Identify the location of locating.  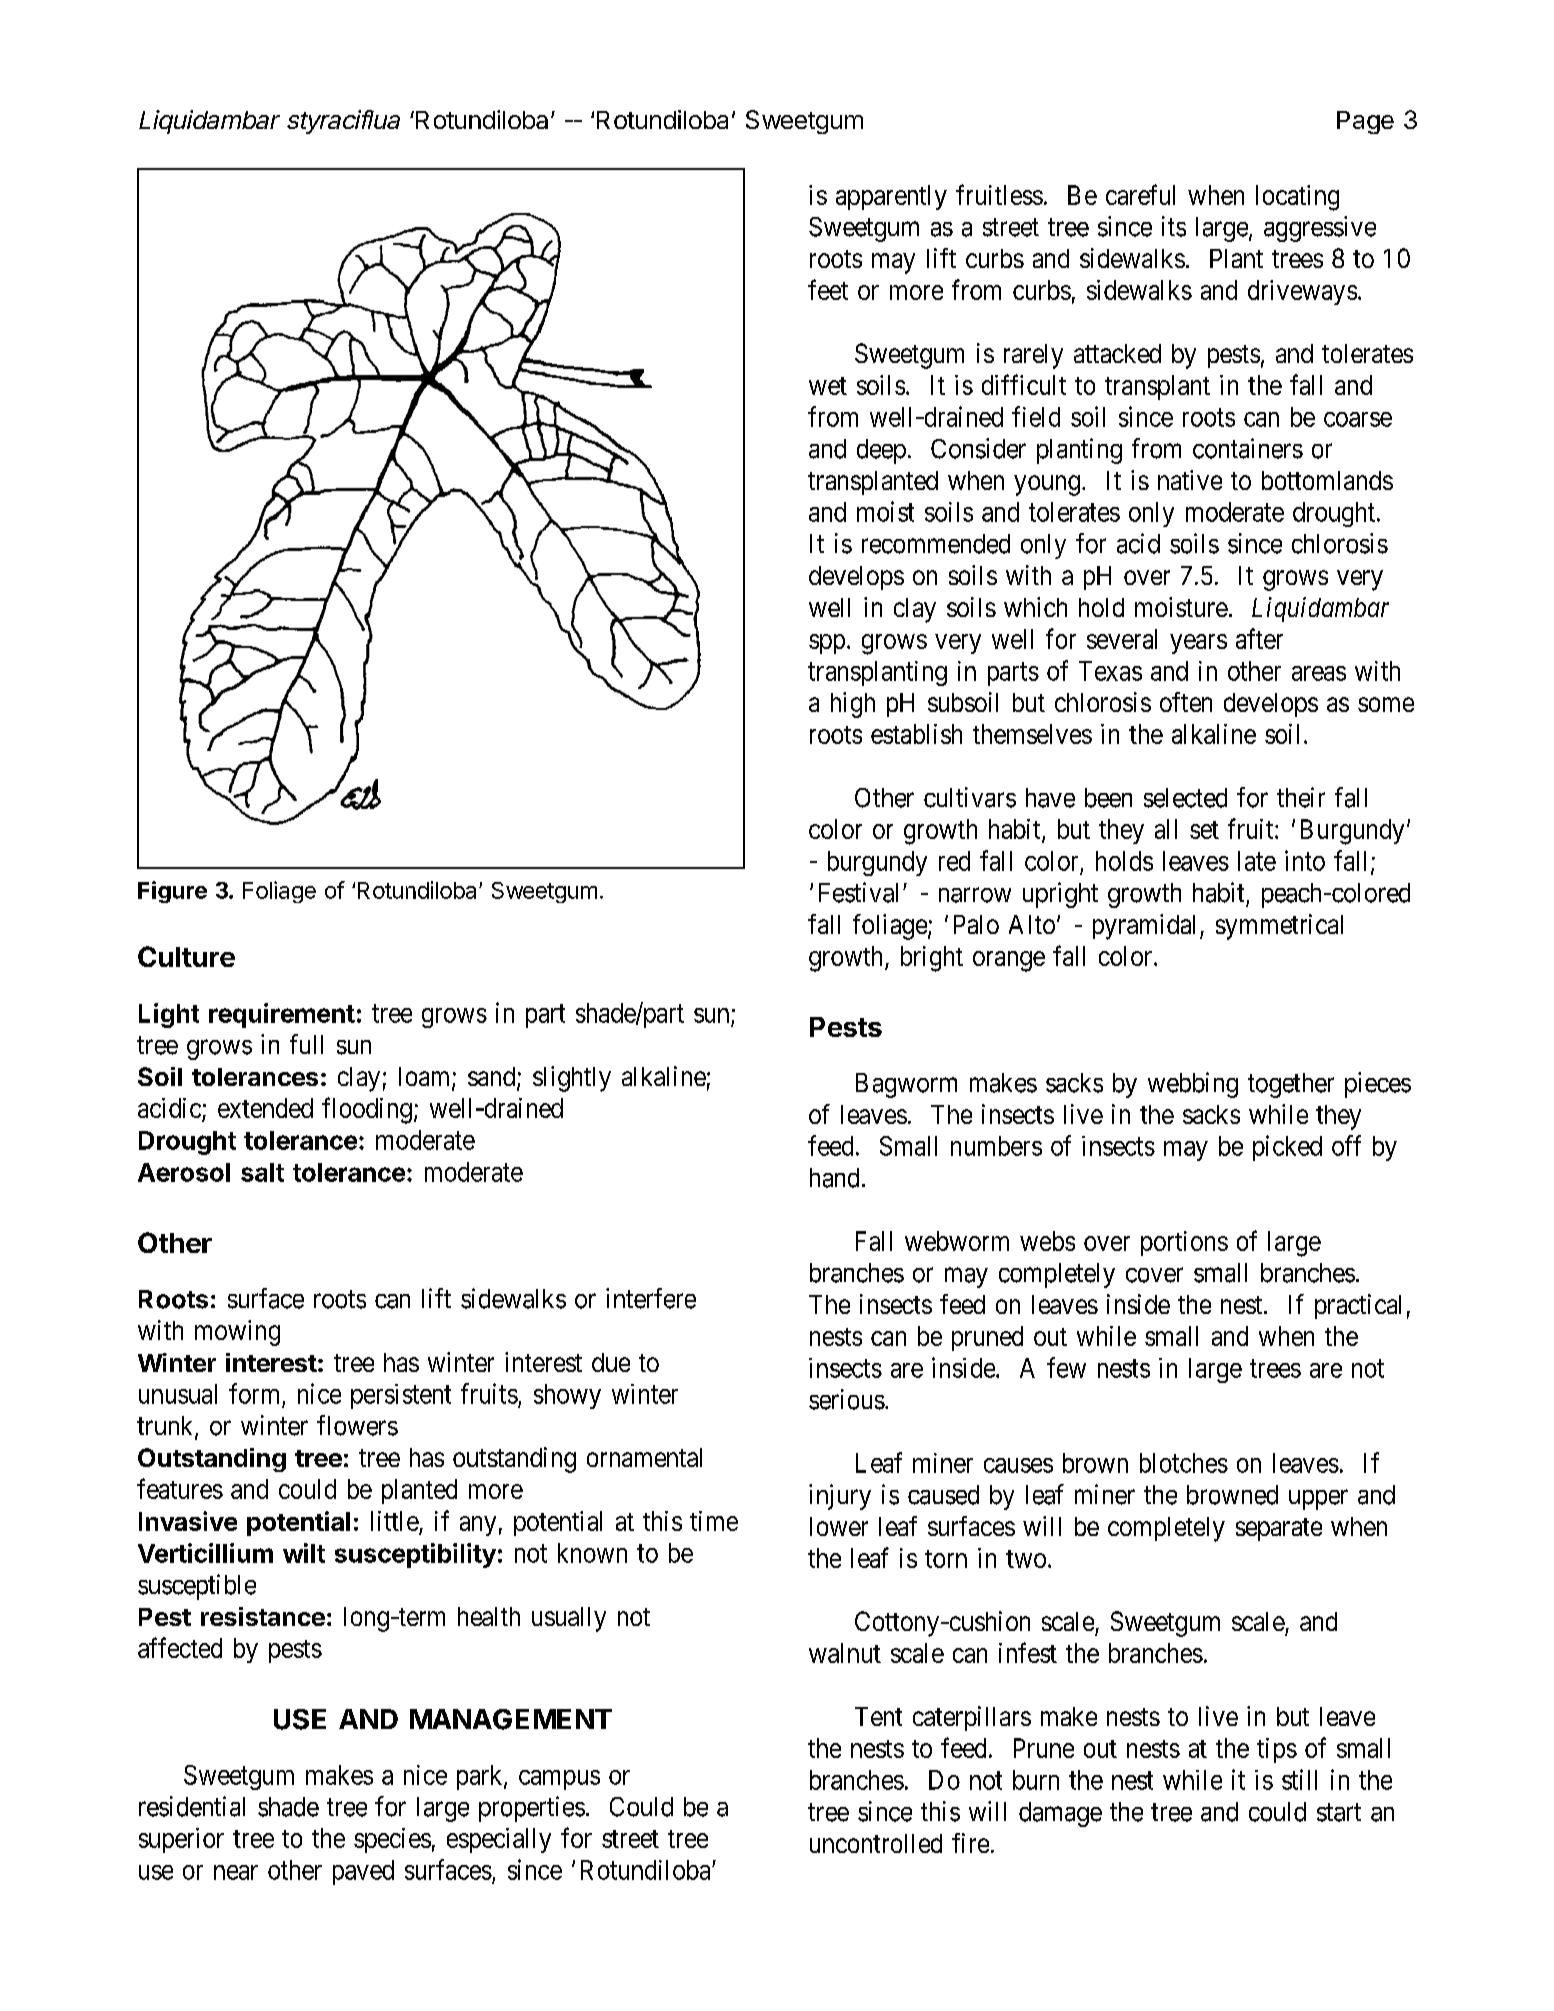
(1297, 198).
